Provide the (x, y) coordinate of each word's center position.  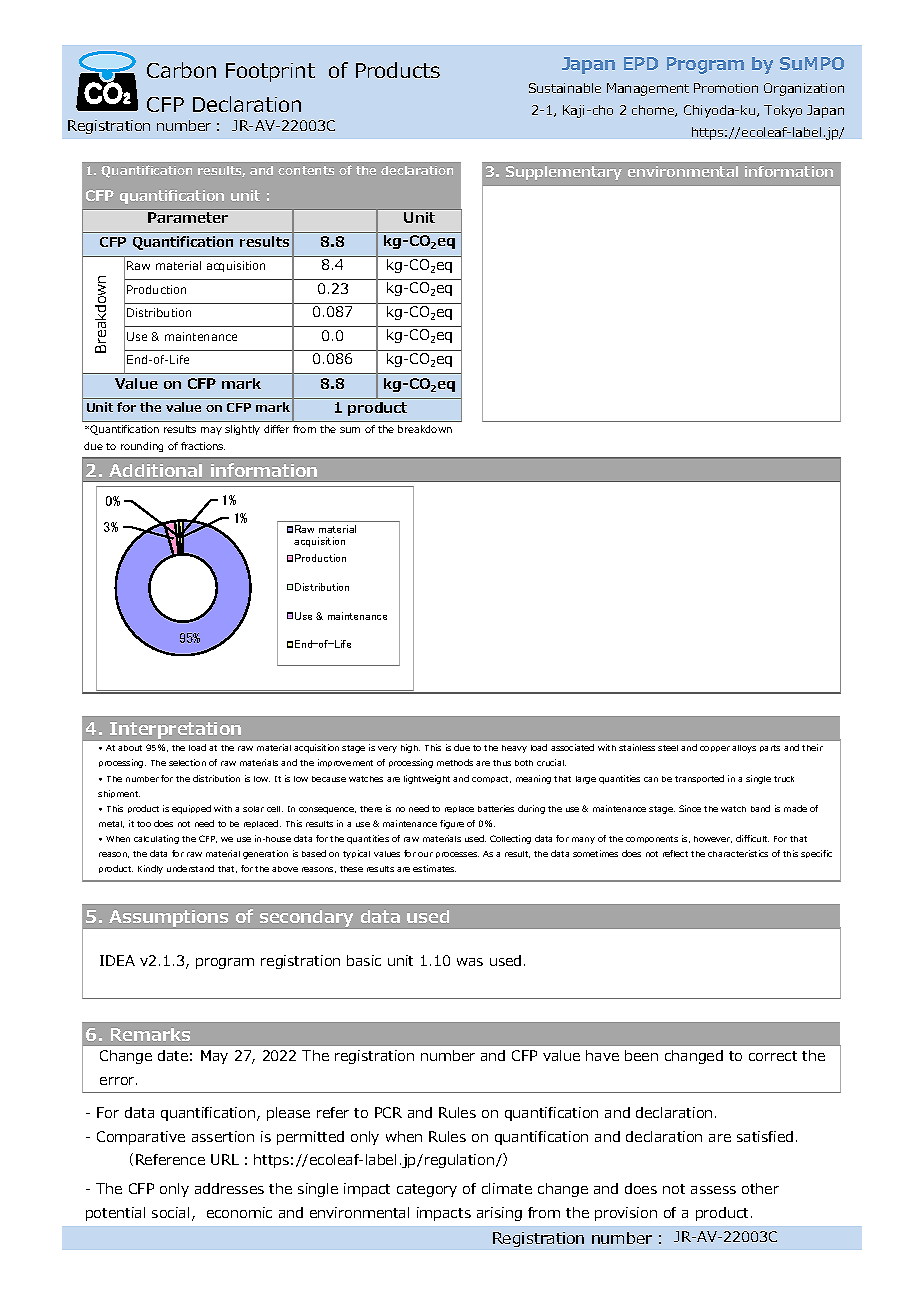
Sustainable (565, 88)
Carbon (181, 70)
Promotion (726, 88)
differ (276, 429)
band (760, 808)
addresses (229, 1188)
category (427, 1190)
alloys (744, 749)
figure (452, 824)
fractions (203, 446)
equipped (191, 809)
